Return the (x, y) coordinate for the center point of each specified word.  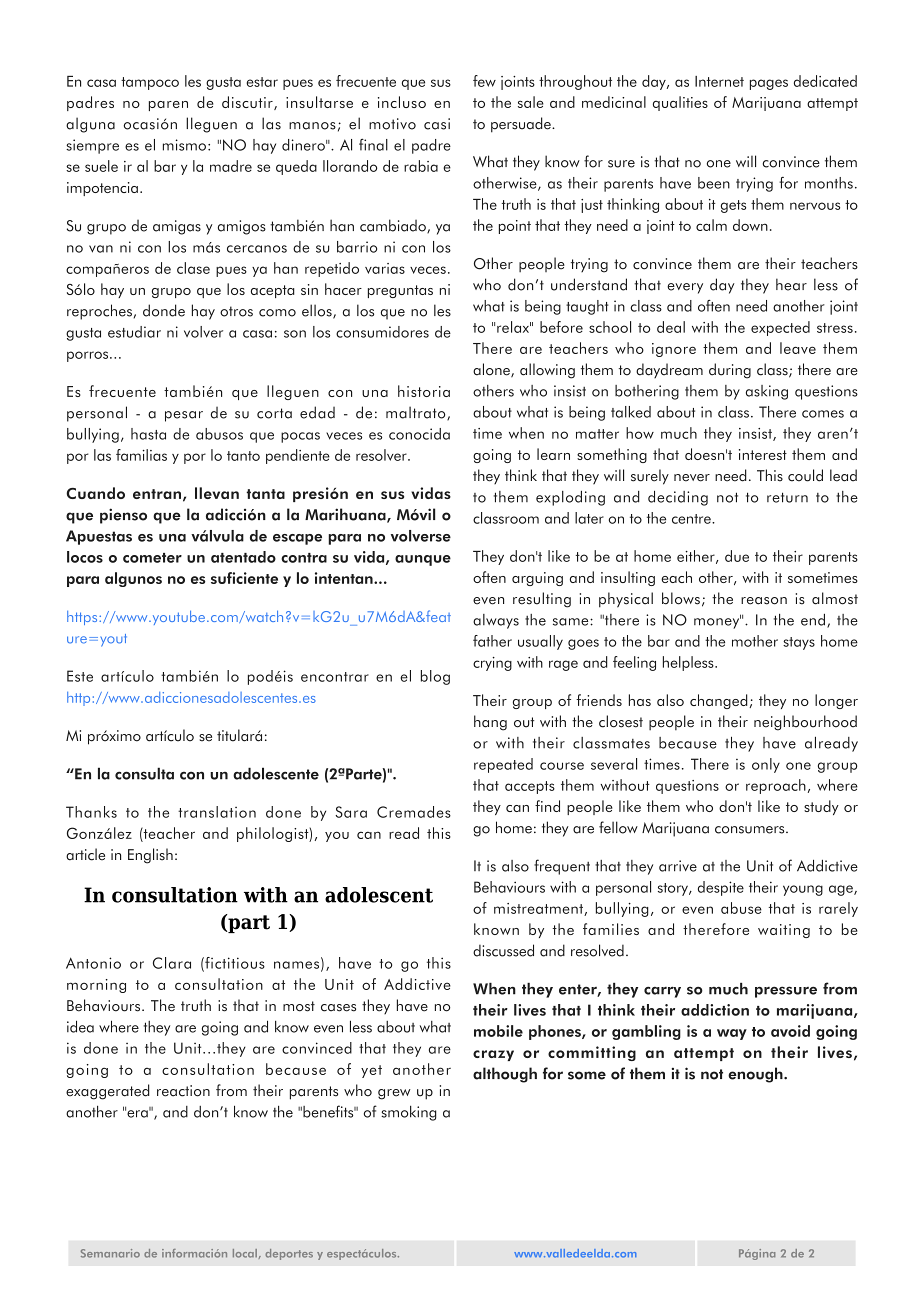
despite (721, 888)
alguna (90, 125)
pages (769, 84)
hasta (148, 434)
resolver (382, 455)
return (787, 497)
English (150, 856)
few (484, 81)
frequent (562, 867)
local (245, 1253)
